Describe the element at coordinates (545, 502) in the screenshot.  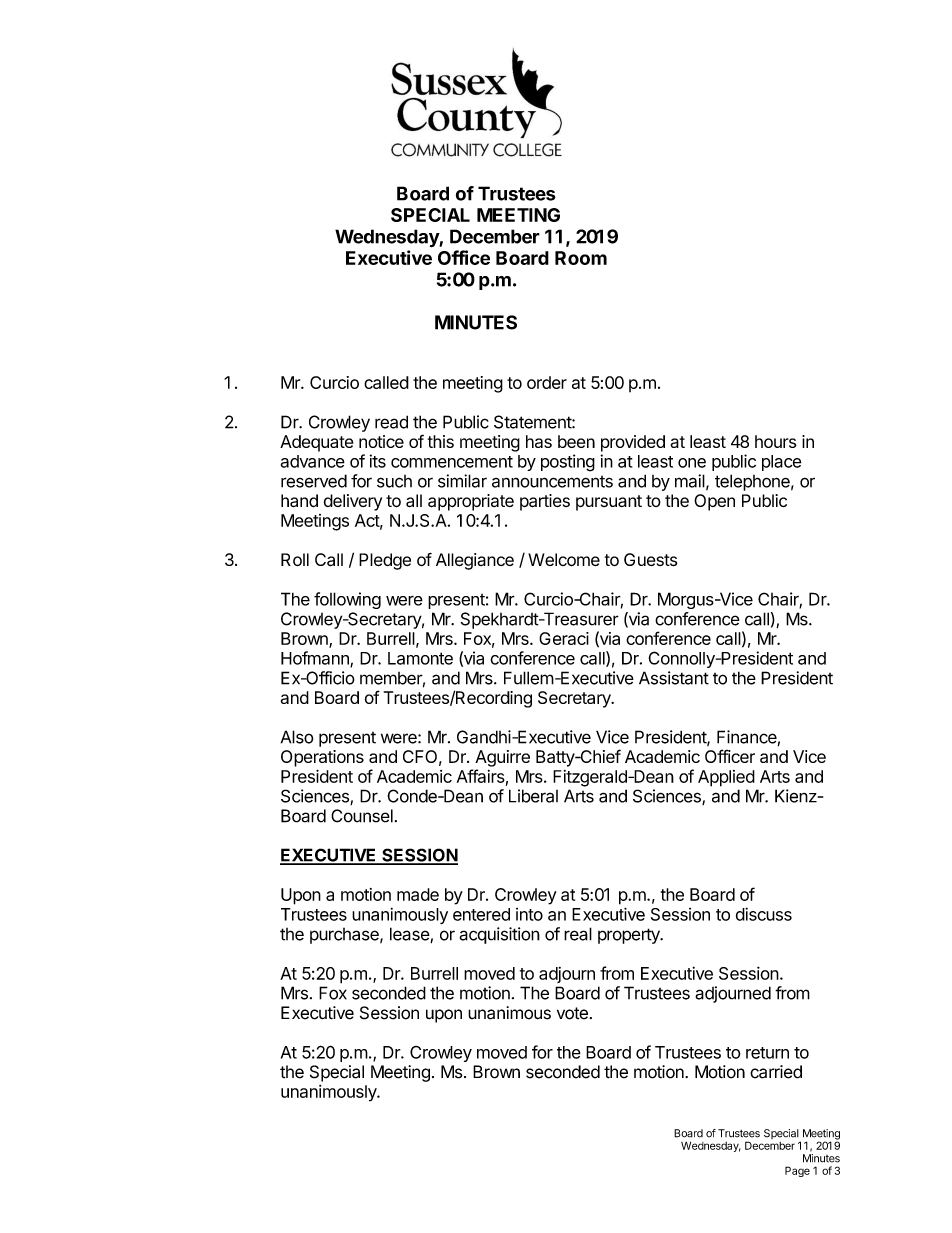
I see `parties` at that location.
